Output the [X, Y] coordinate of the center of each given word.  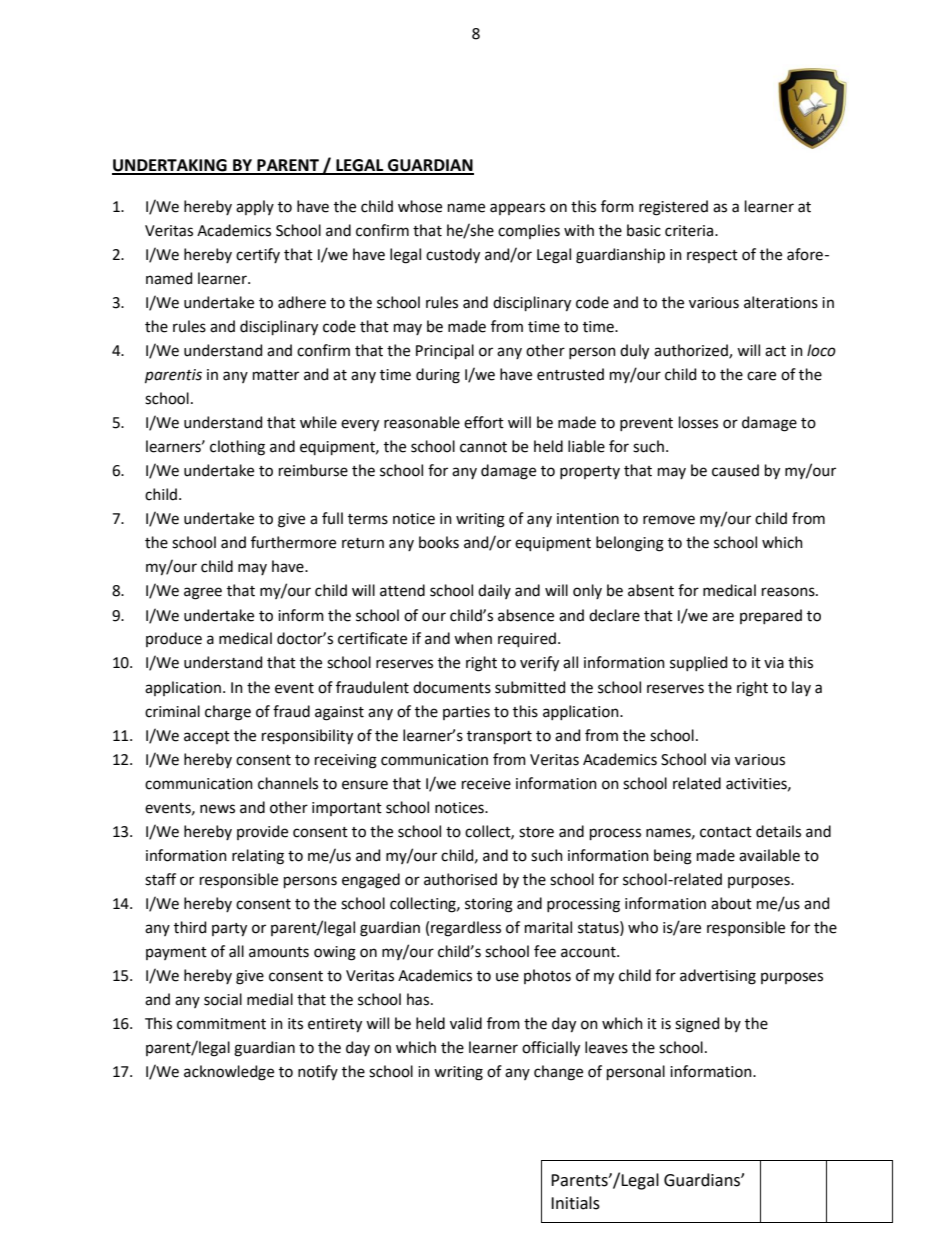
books [439, 542]
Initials [575, 1203]
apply [255, 207]
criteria [690, 231]
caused [735, 470]
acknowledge [229, 1073]
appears [517, 209]
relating [258, 857]
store [536, 832]
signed [697, 1025]
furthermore [293, 542]
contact [726, 832]
